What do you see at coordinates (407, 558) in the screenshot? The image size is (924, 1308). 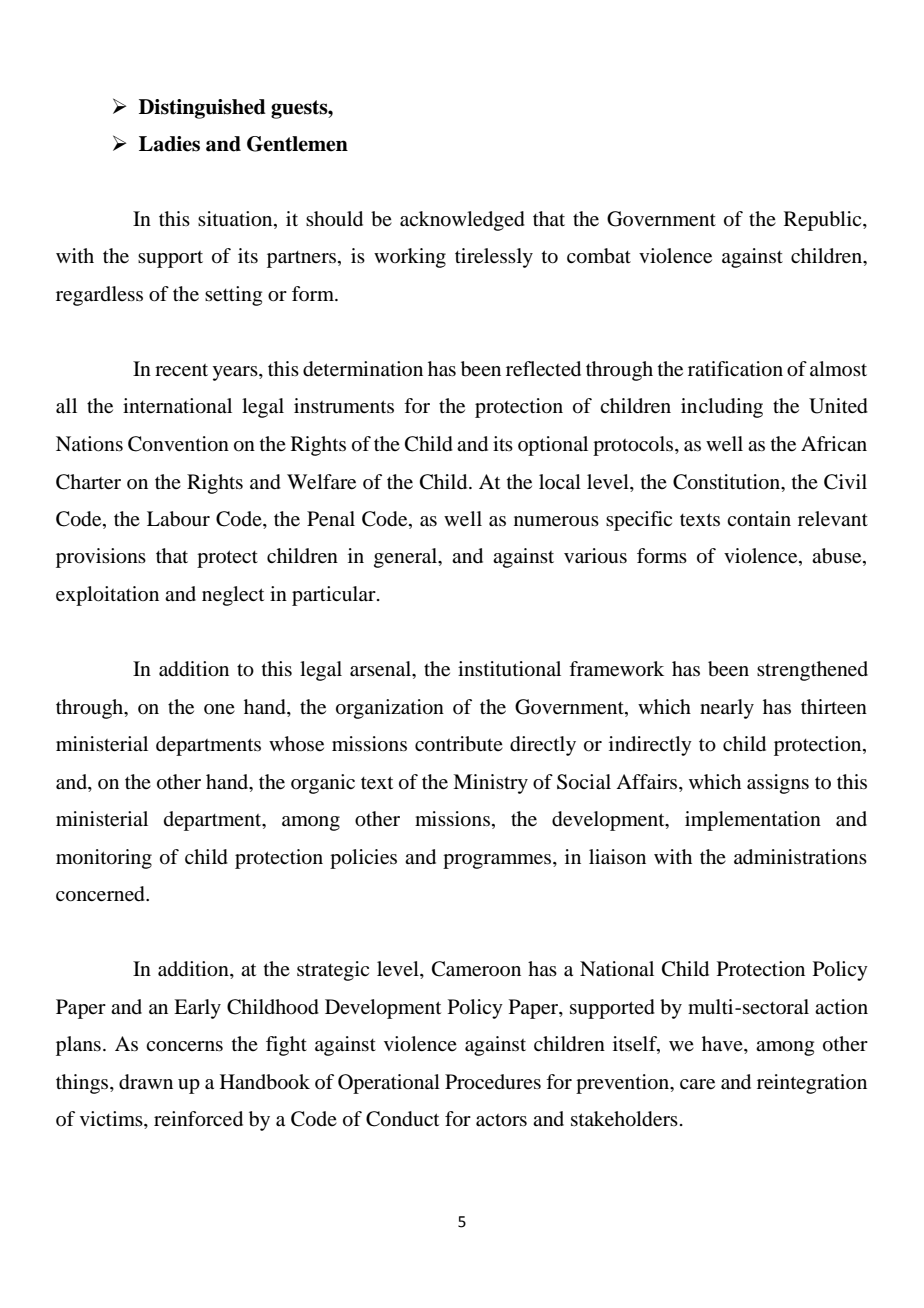 I see `general` at bounding box center [407, 558].
